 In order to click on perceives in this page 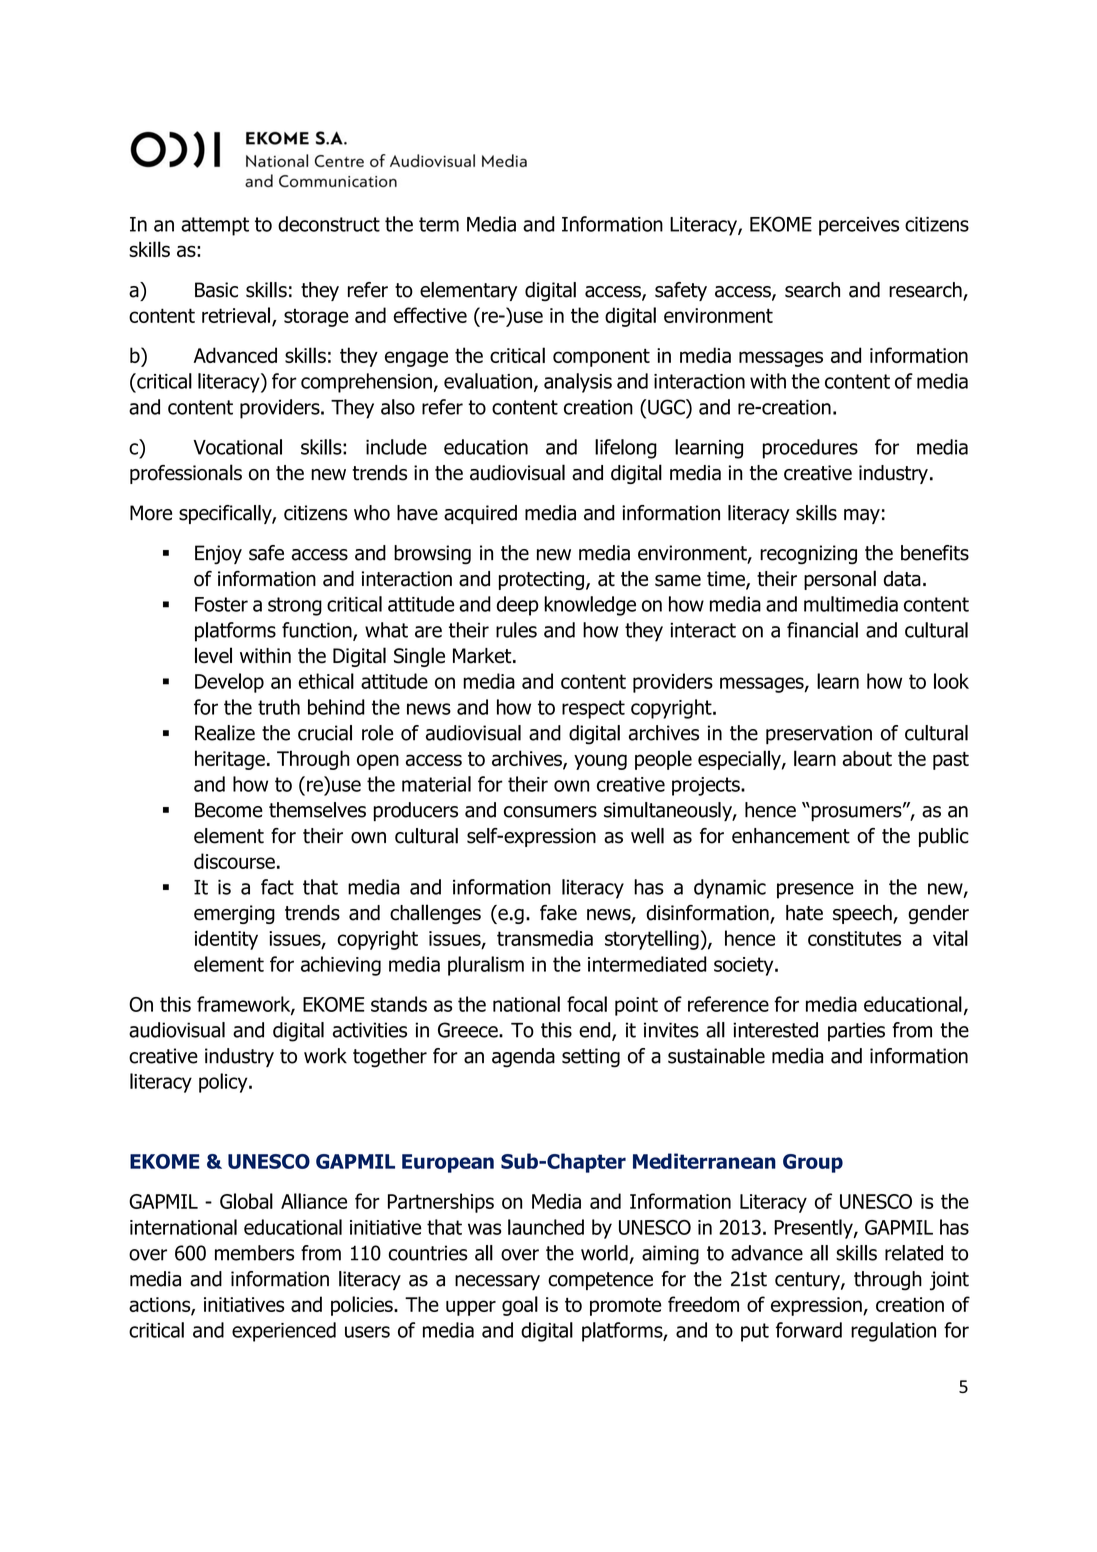, I will do `click(859, 226)`.
